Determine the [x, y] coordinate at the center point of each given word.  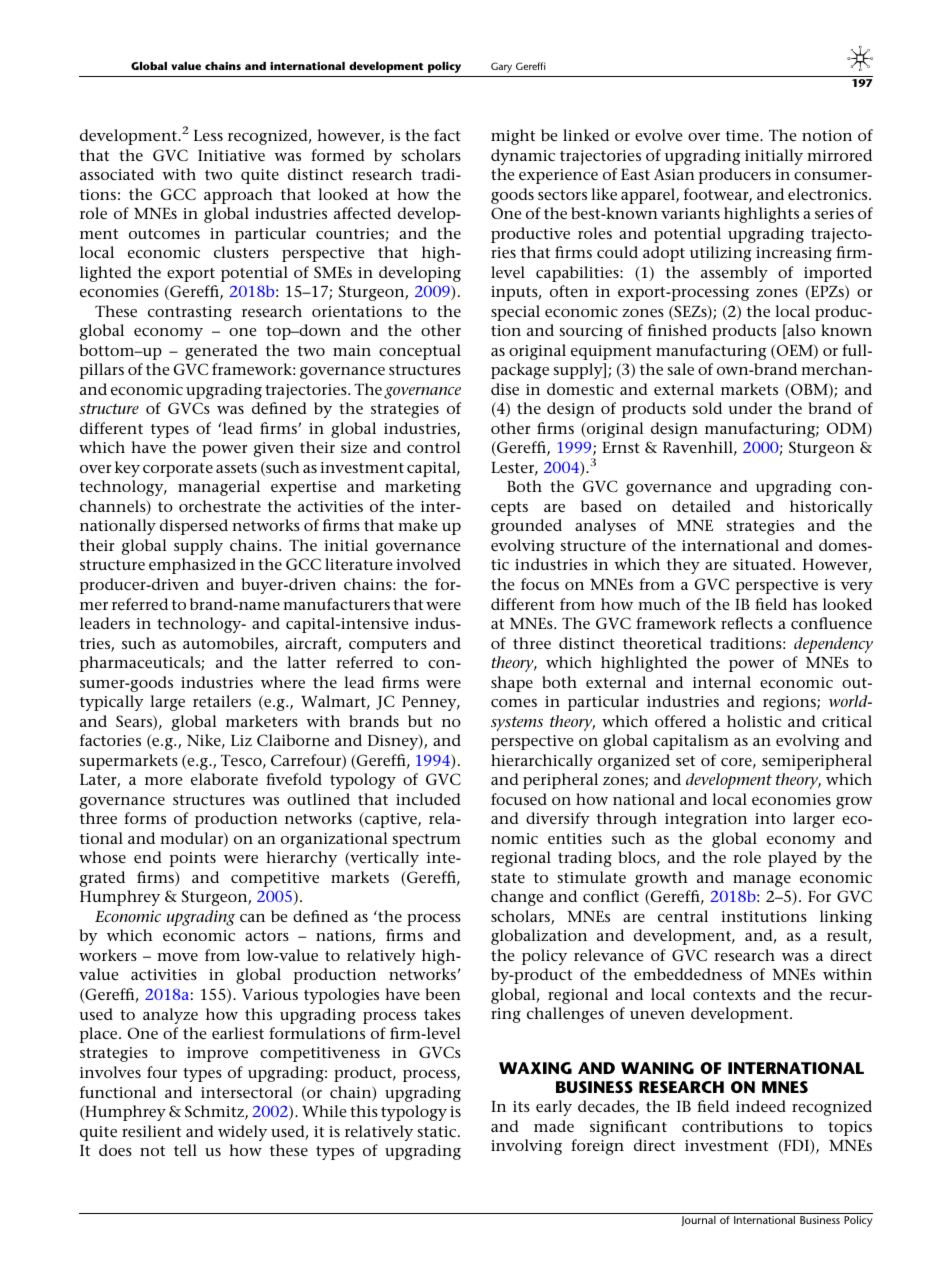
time [743, 135]
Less [208, 135]
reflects [747, 623]
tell [185, 1150]
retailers [222, 701]
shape [512, 684]
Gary [501, 67]
